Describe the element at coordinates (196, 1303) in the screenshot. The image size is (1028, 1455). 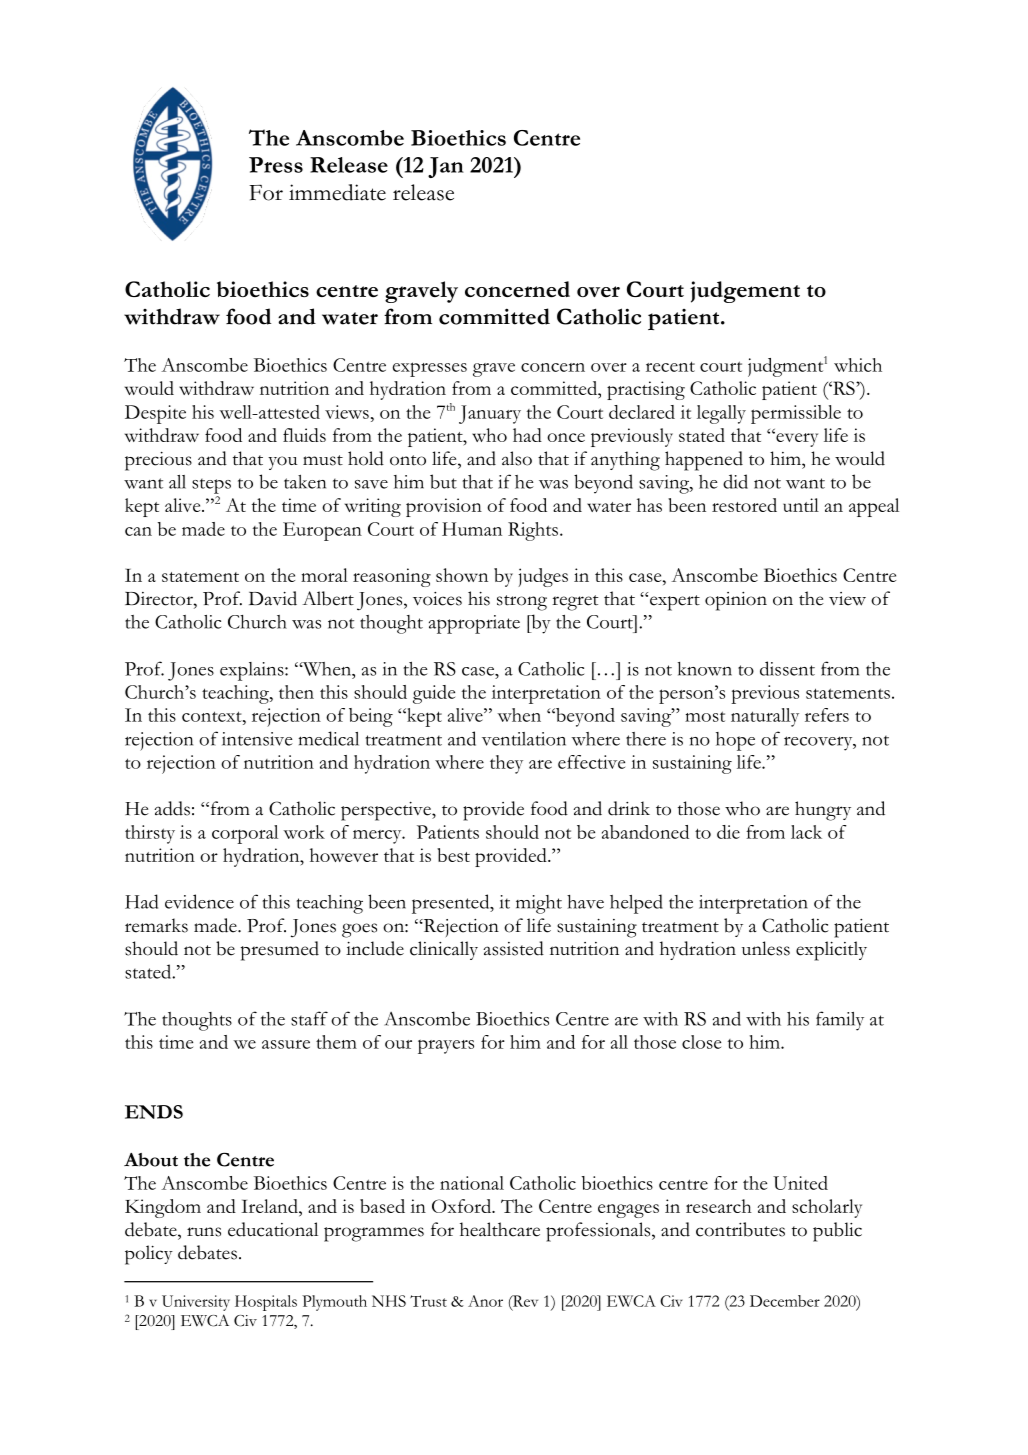
I see `University` at that location.
